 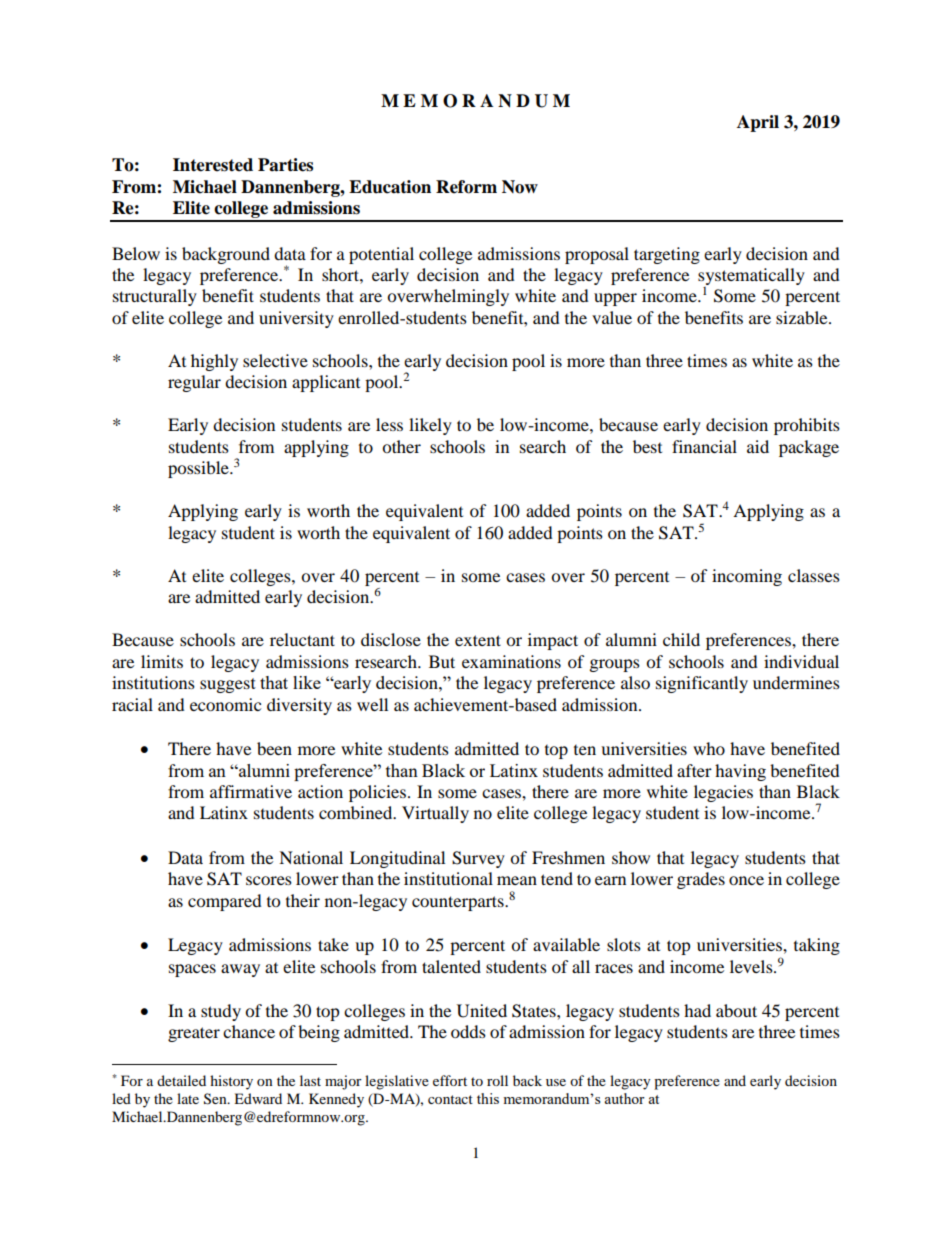 What do you see at coordinates (450, 1080) in the screenshot?
I see `effort` at bounding box center [450, 1080].
